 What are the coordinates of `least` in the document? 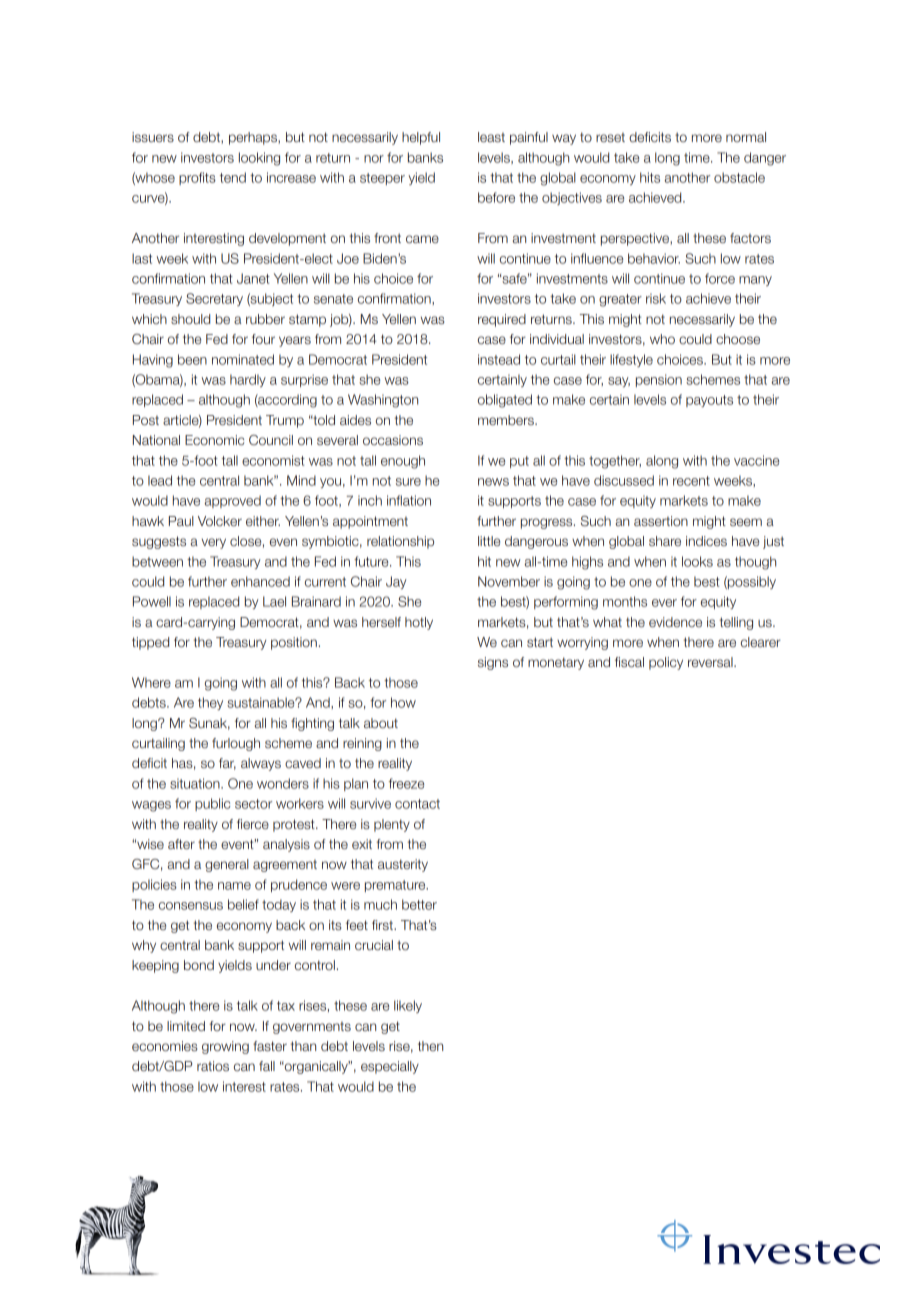 It's located at (491, 137).
